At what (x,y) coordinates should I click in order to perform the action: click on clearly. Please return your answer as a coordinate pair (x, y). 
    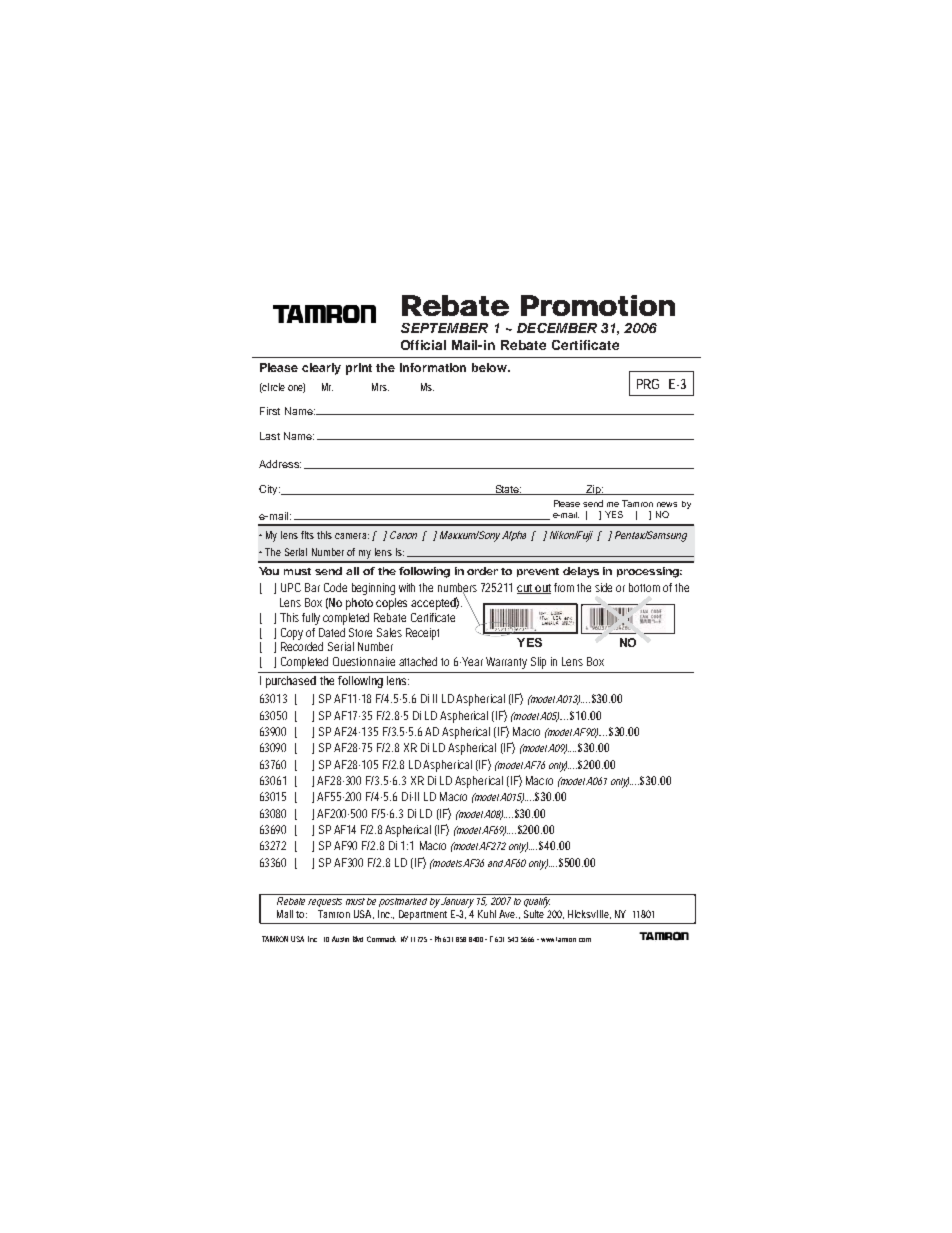
    Looking at the image, I should click on (321, 369).
